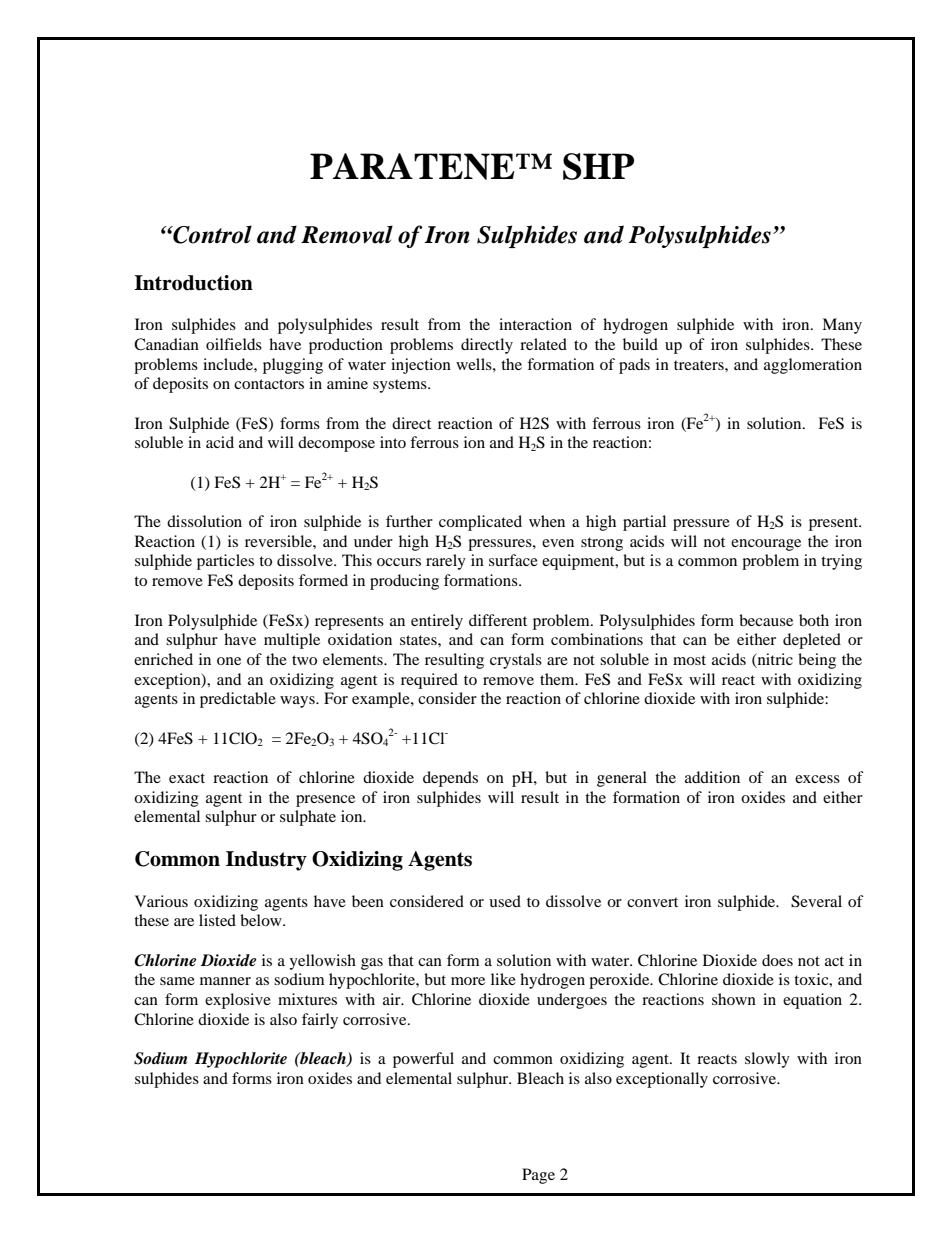 The width and height of the image is (952, 1233). What do you see at coordinates (598, 166) in the image?
I see `SHP` at bounding box center [598, 166].
